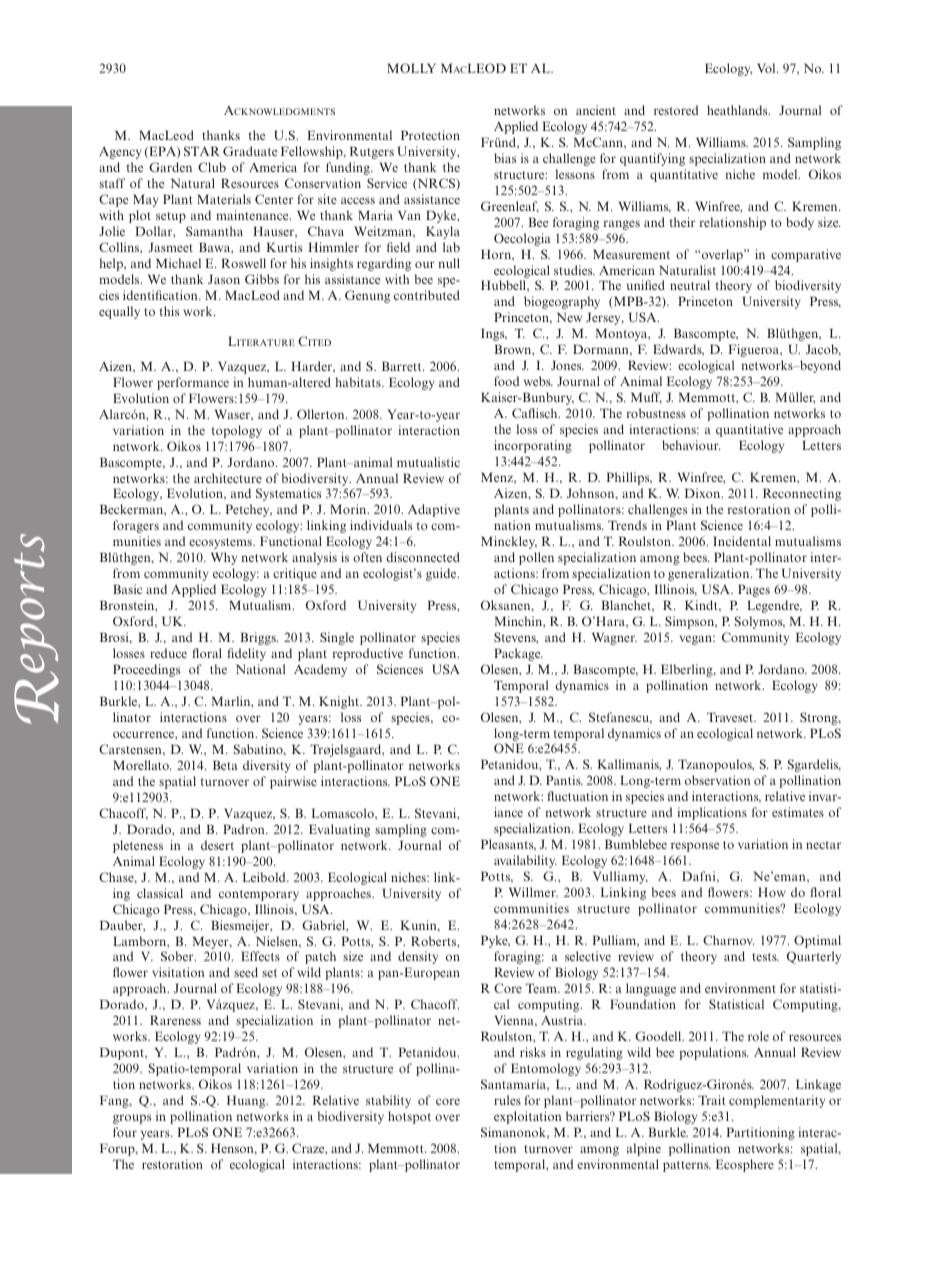 The width and height of the screenshot is (952, 1271). Describe the element at coordinates (411, 68) in the screenshot. I see `MOLLY` at that location.
